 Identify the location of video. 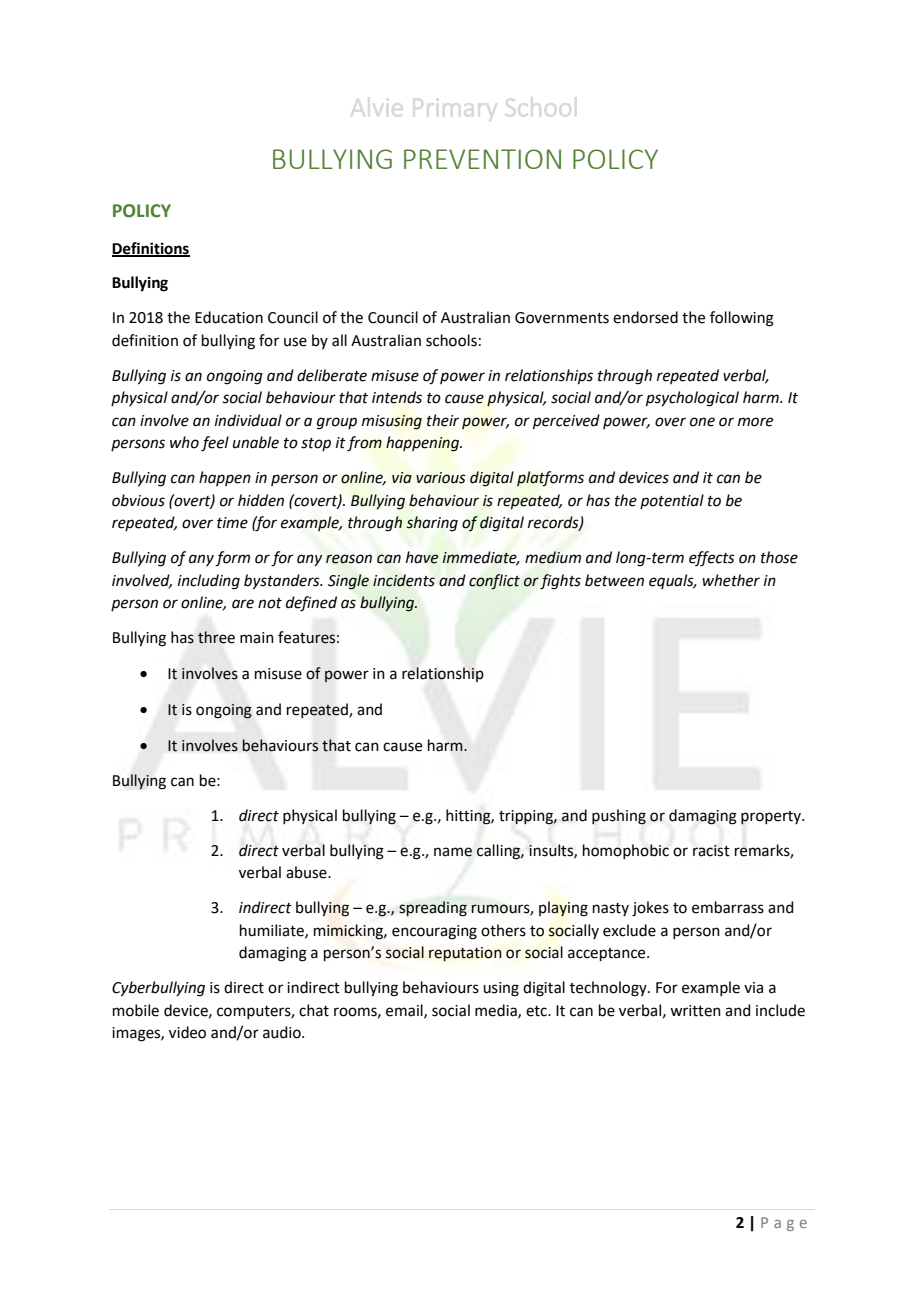
(187, 1032).
